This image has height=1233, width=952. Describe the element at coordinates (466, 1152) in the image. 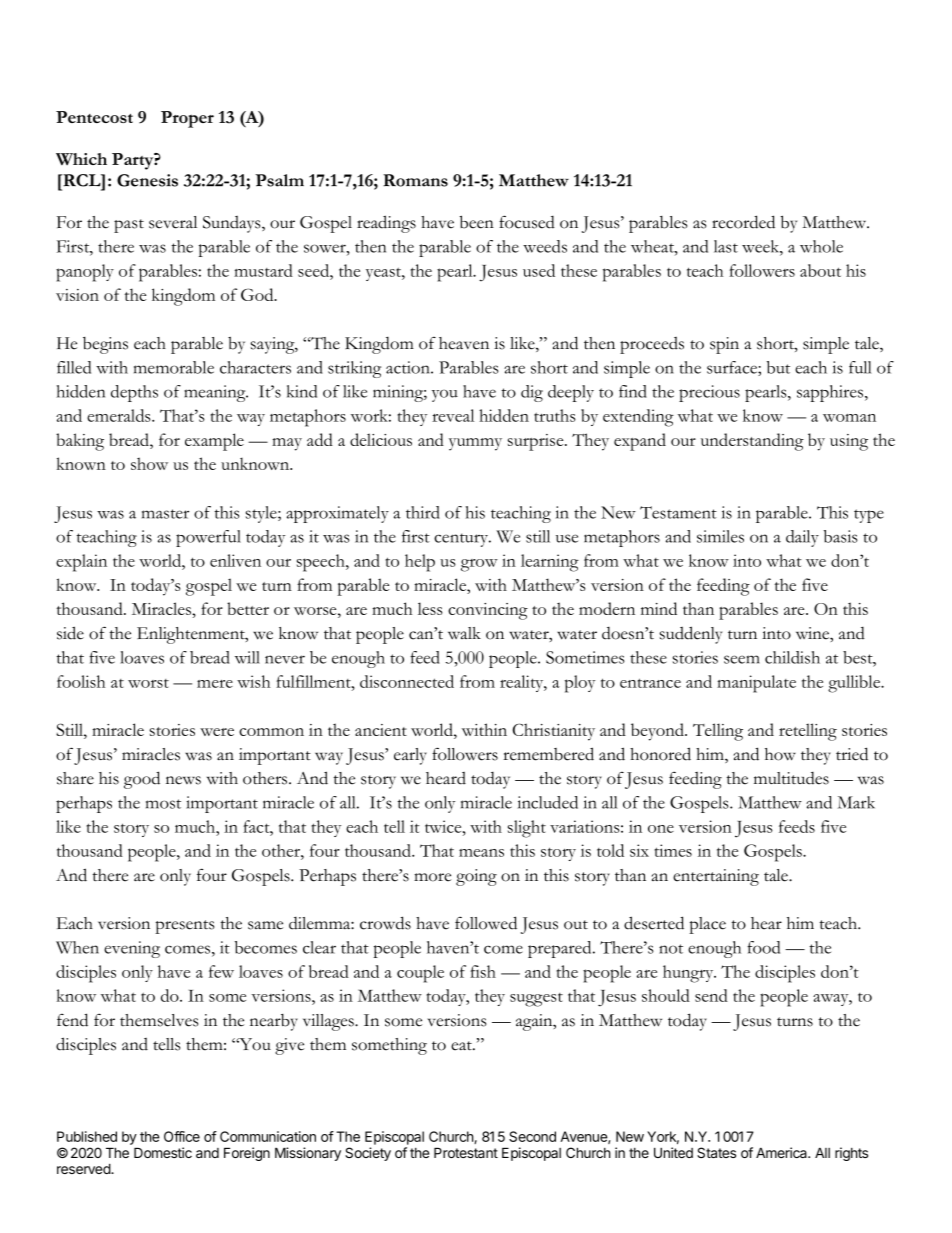

I see `Protestant` at that location.
